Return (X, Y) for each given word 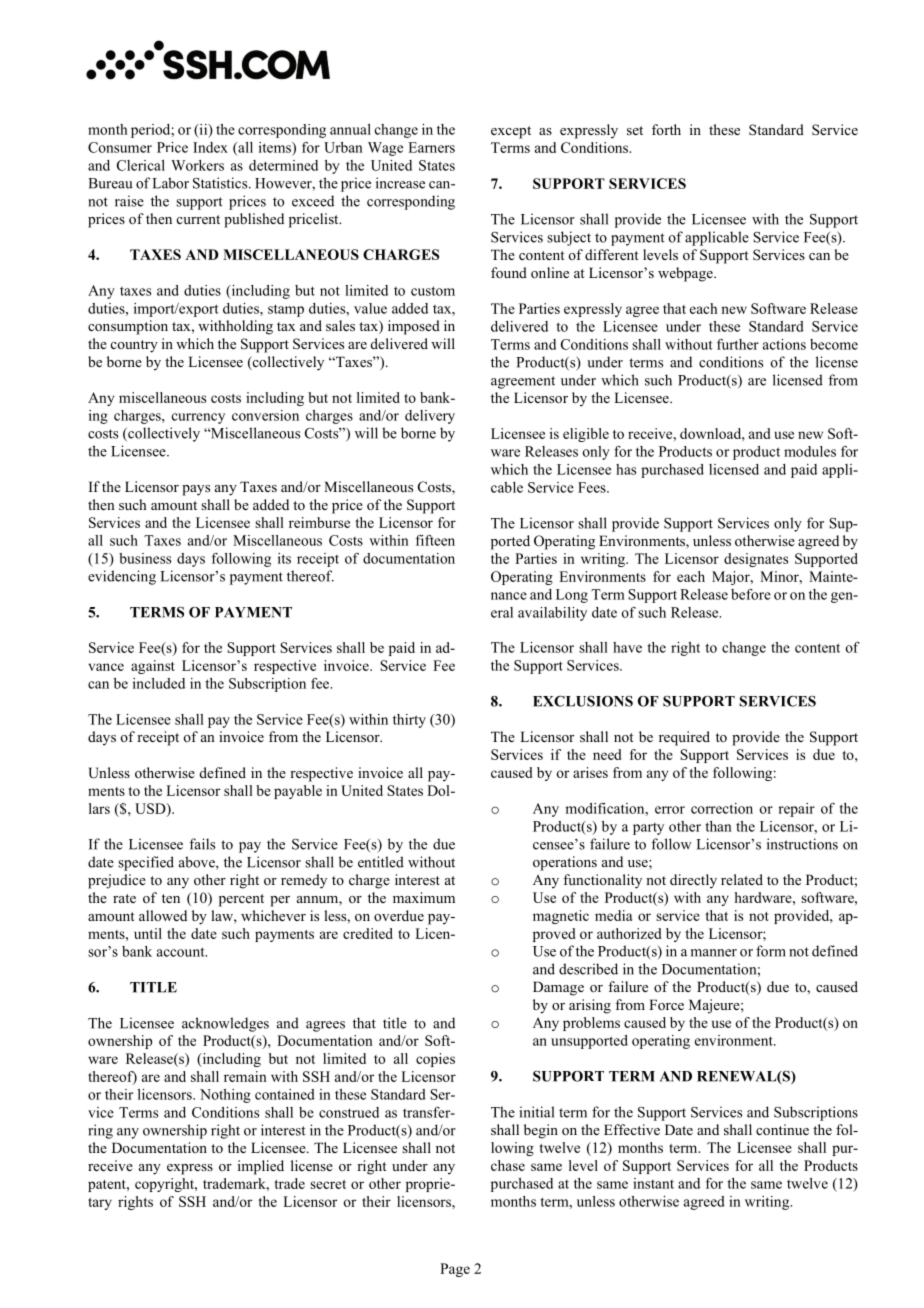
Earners (431, 147)
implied (261, 1167)
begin (541, 1131)
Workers (197, 165)
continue (782, 1129)
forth (666, 129)
